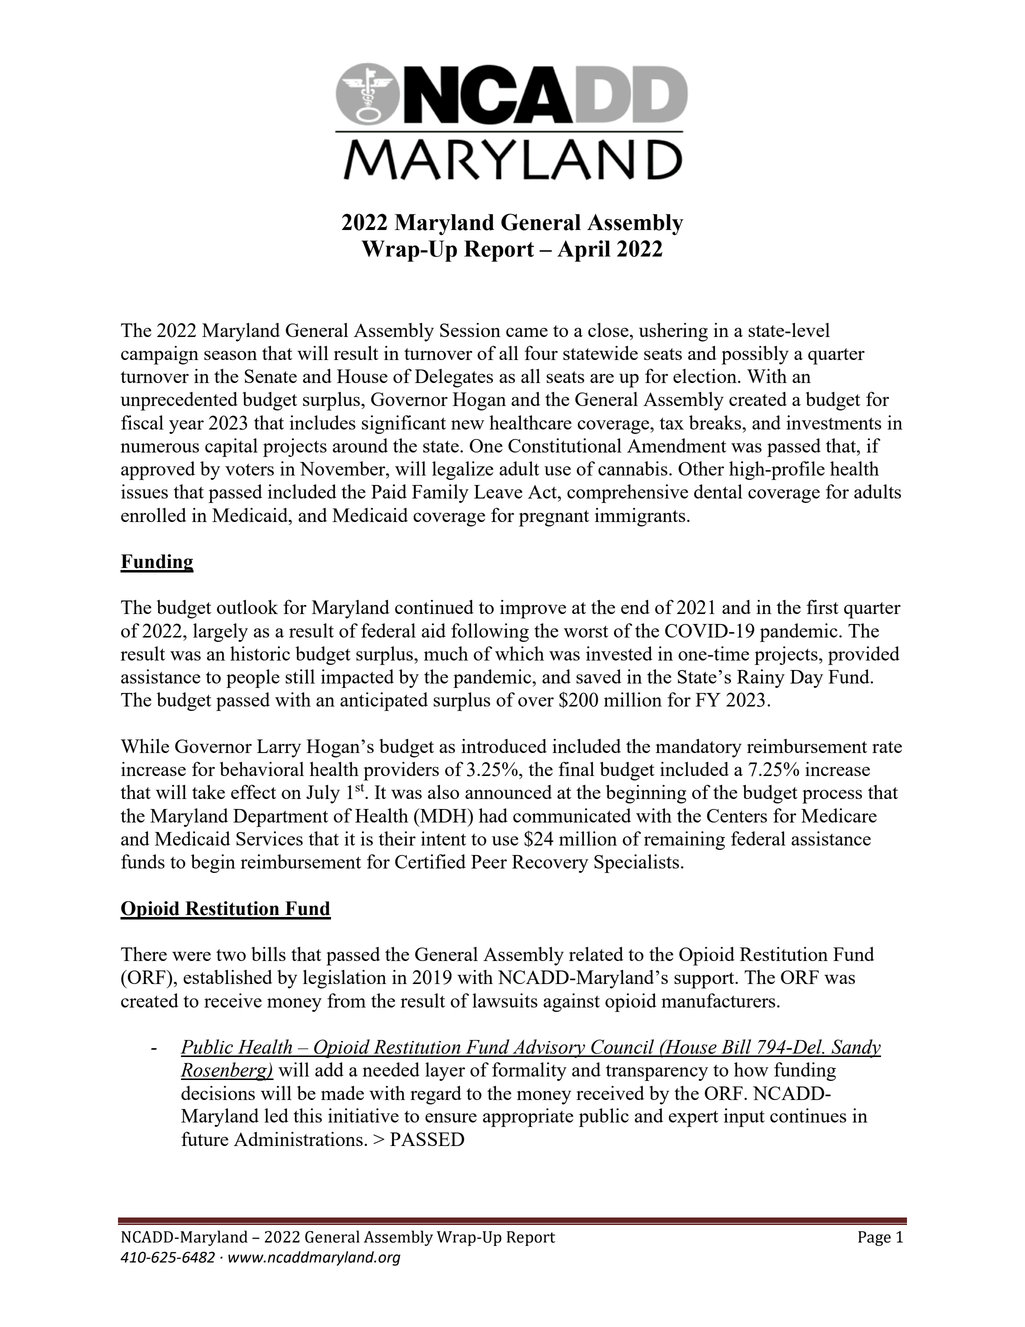 The height and width of the screenshot is (1327, 1025). I want to click on decisions, so click(218, 1093).
